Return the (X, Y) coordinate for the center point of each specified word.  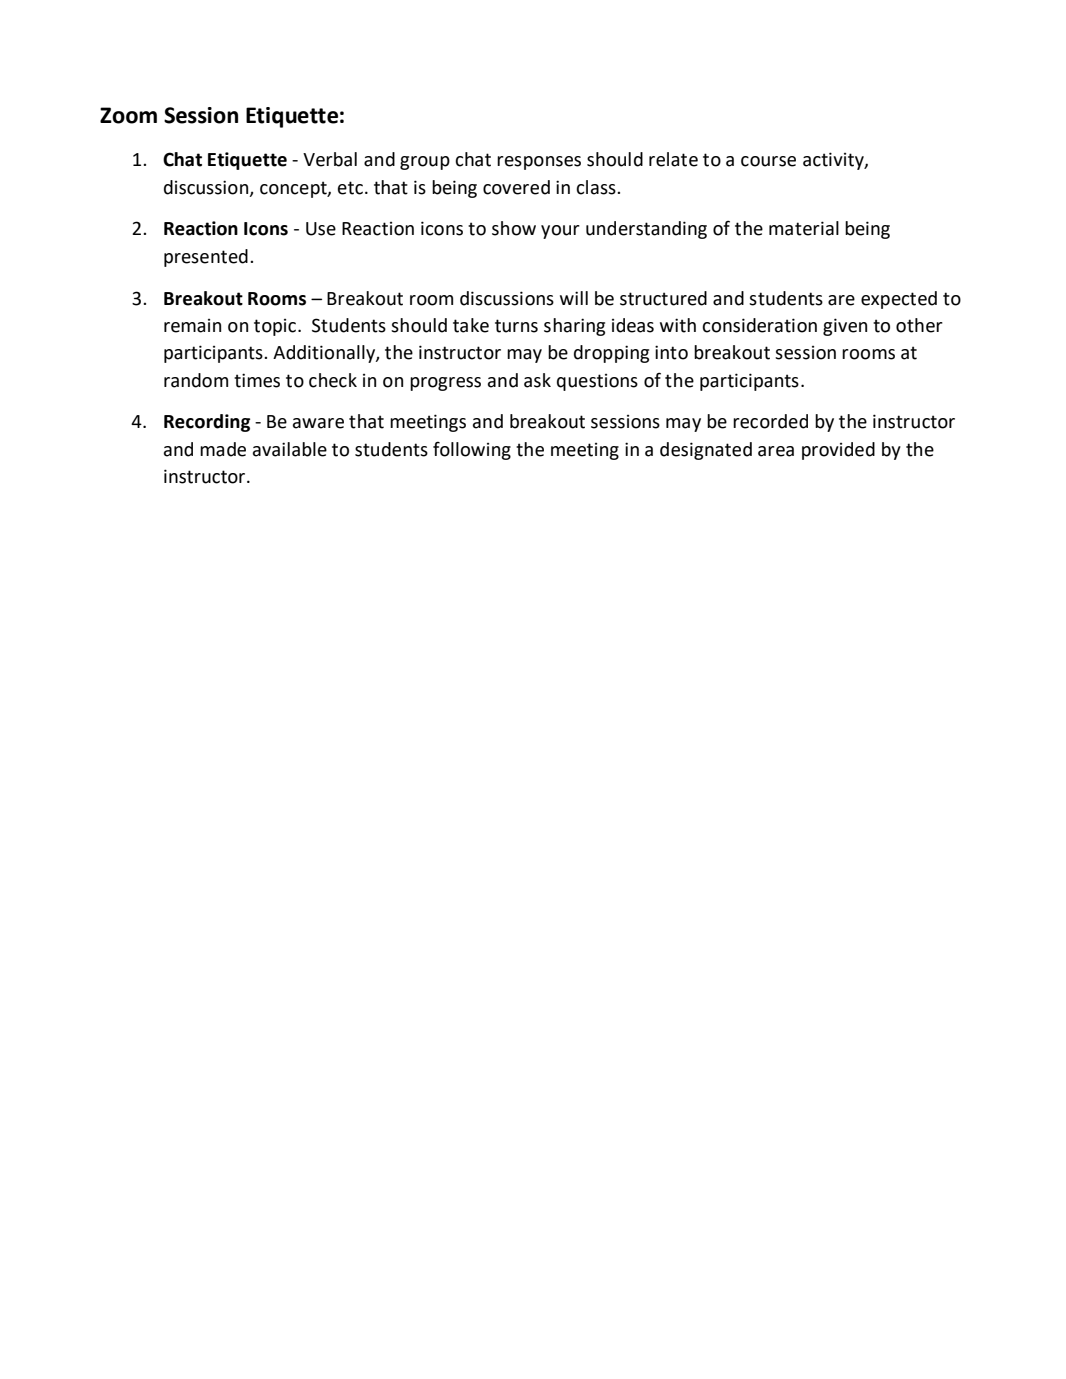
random (196, 380)
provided (838, 451)
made (223, 449)
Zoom (128, 115)
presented (206, 258)
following (472, 450)
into (671, 352)
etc (350, 188)
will (574, 298)
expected (899, 300)
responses (539, 163)
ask (537, 380)
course (768, 161)
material (804, 228)
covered (516, 187)
